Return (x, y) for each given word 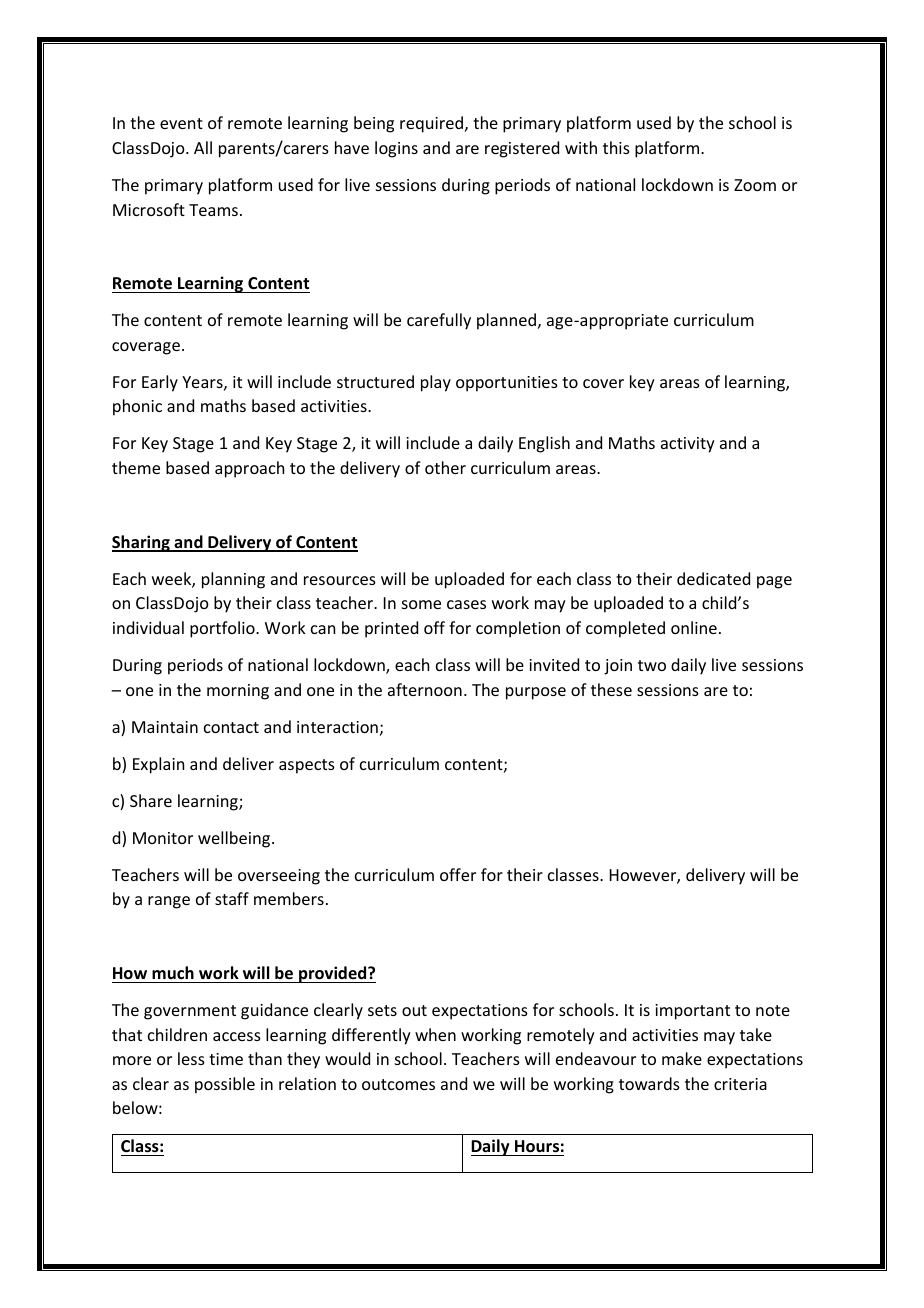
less (191, 1058)
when (435, 1034)
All (203, 147)
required (433, 124)
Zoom (755, 185)
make (682, 1058)
